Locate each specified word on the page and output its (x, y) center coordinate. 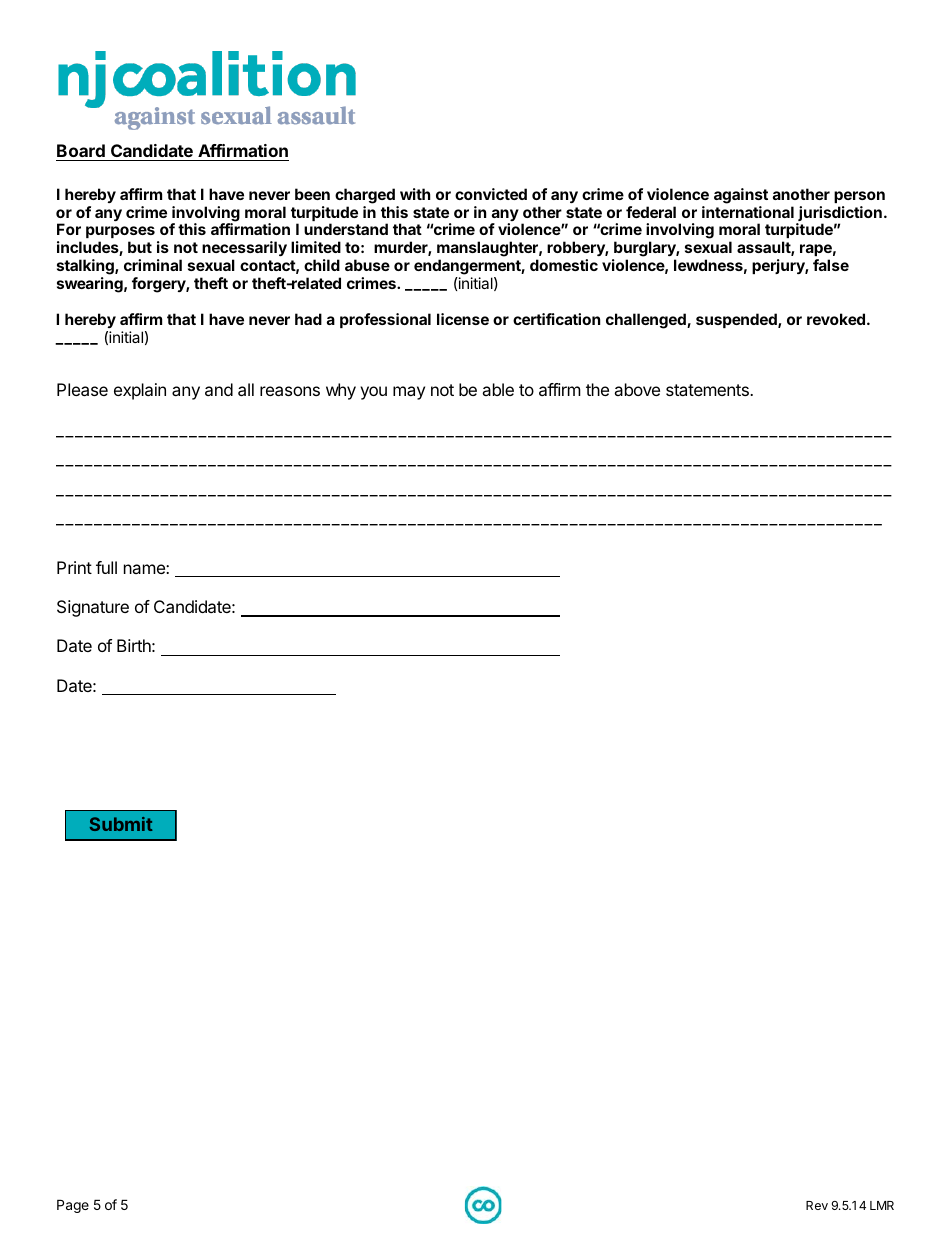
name (145, 569)
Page (73, 1206)
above (637, 389)
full (106, 567)
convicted (491, 194)
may (409, 393)
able (498, 389)
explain (140, 391)
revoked (836, 319)
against (741, 196)
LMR (882, 1205)
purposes (120, 232)
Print (74, 567)
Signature (93, 608)
